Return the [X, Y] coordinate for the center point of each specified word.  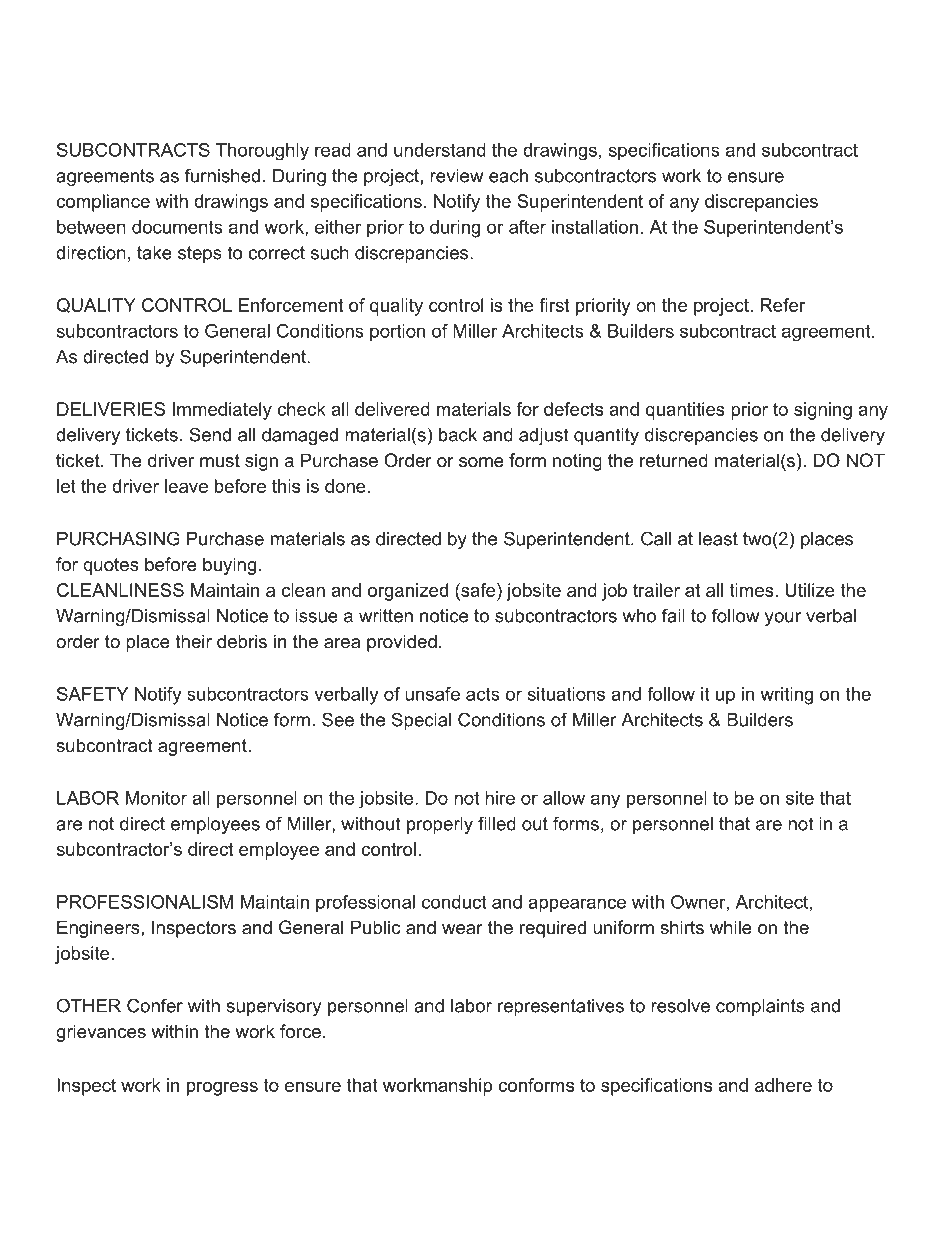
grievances [101, 1033]
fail [673, 615]
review [456, 176]
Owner [698, 902]
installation [595, 227]
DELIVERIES [111, 409]
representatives [561, 1007]
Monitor [156, 798]
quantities [685, 411]
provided [402, 643]
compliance [103, 203]
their [193, 641]
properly [440, 825]
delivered [392, 409]
